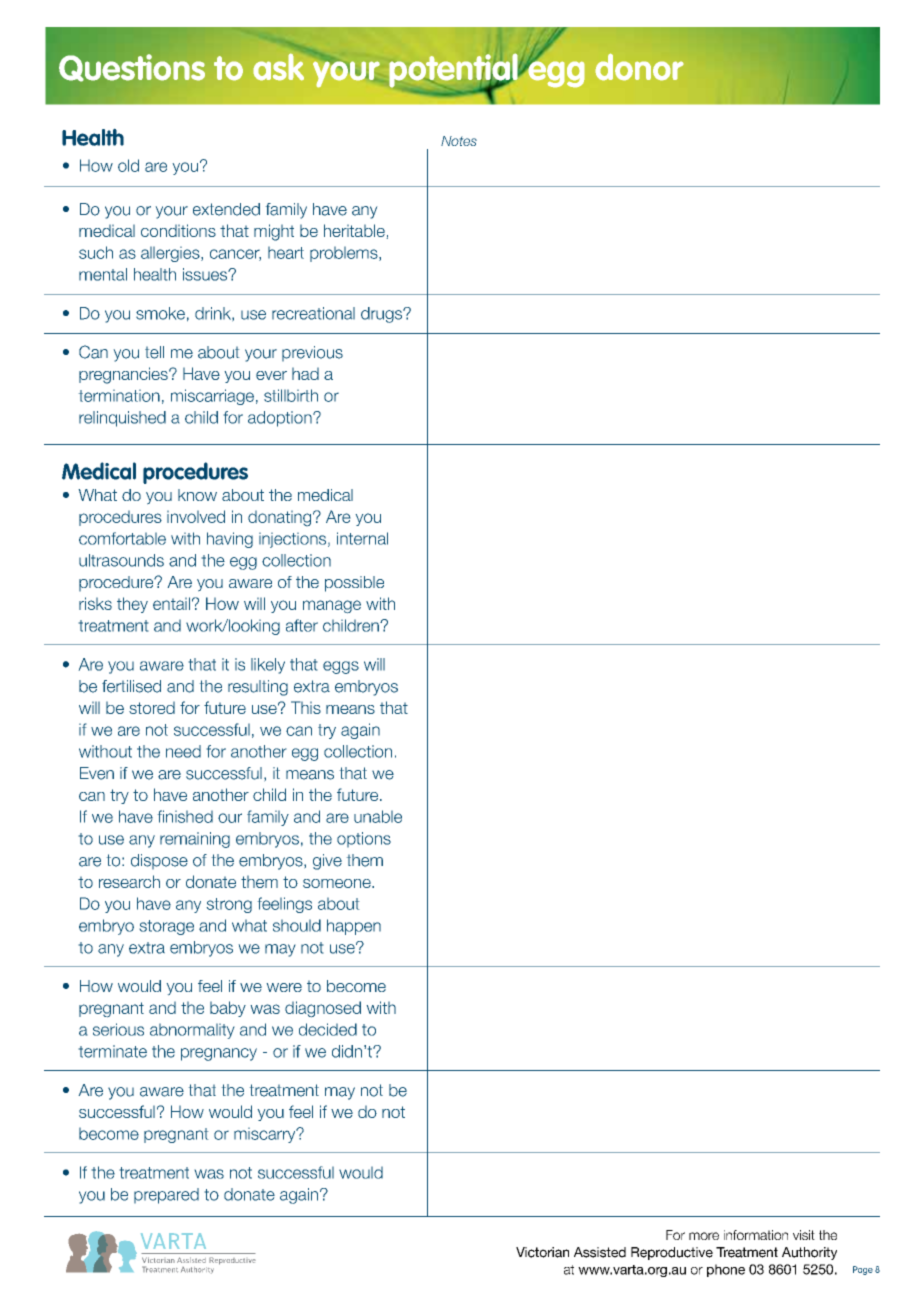 Image resolution: width=924 pixels, height=1308 pixels. Describe the element at coordinates (354, 927) in the document. I see `happen` at that location.
